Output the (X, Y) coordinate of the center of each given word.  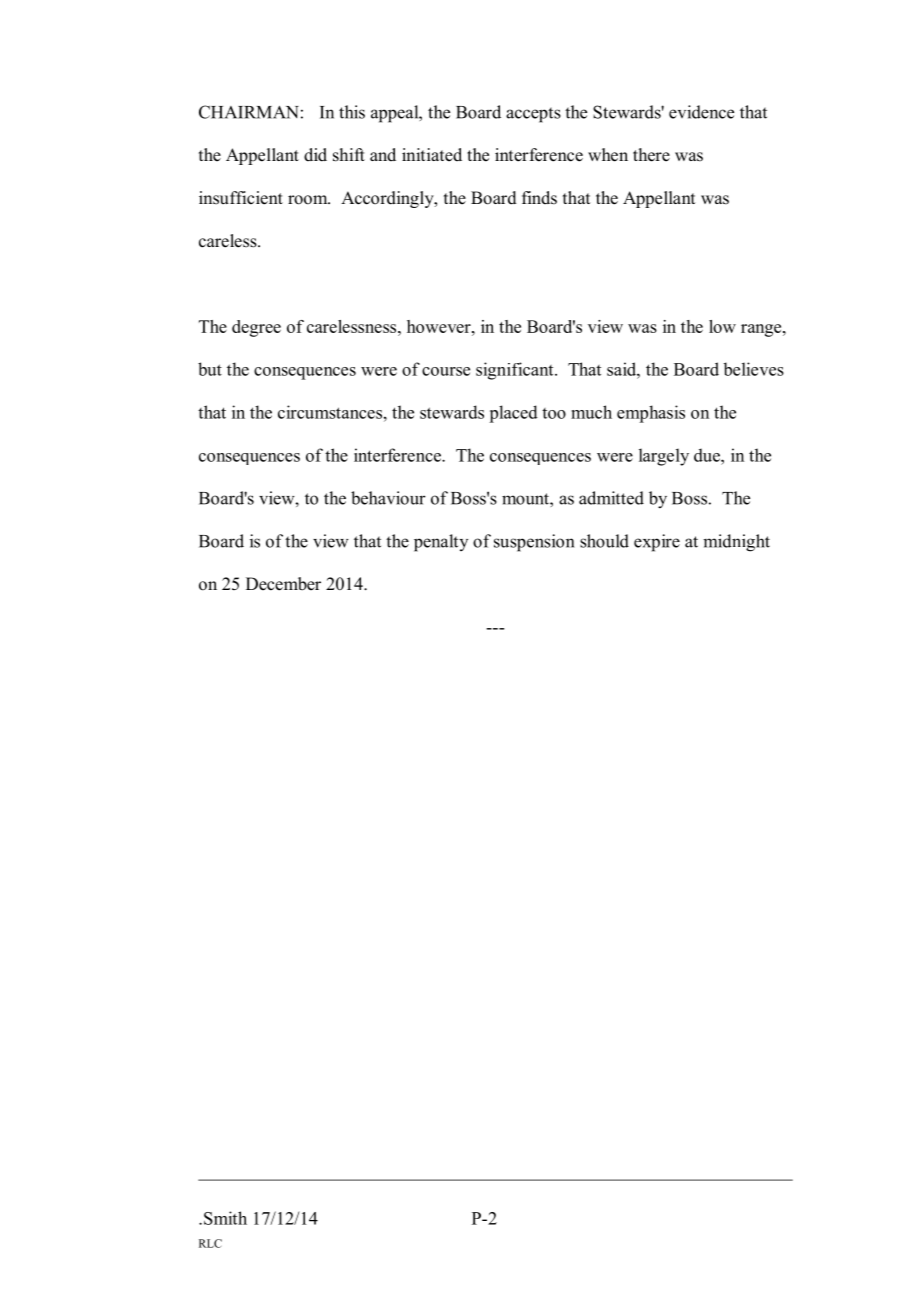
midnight (736, 543)
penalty (441, 543)
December (283, 584)
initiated (432, 155)
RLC (210, 1243)
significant (516, 371)
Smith (225, 1218)
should (604, 541)
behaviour (388, 498)
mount (526, 499)
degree (256, 328)
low (722, 326)
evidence (701, 112)
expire (657, 543)
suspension (534, 543)
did (315, 155)
